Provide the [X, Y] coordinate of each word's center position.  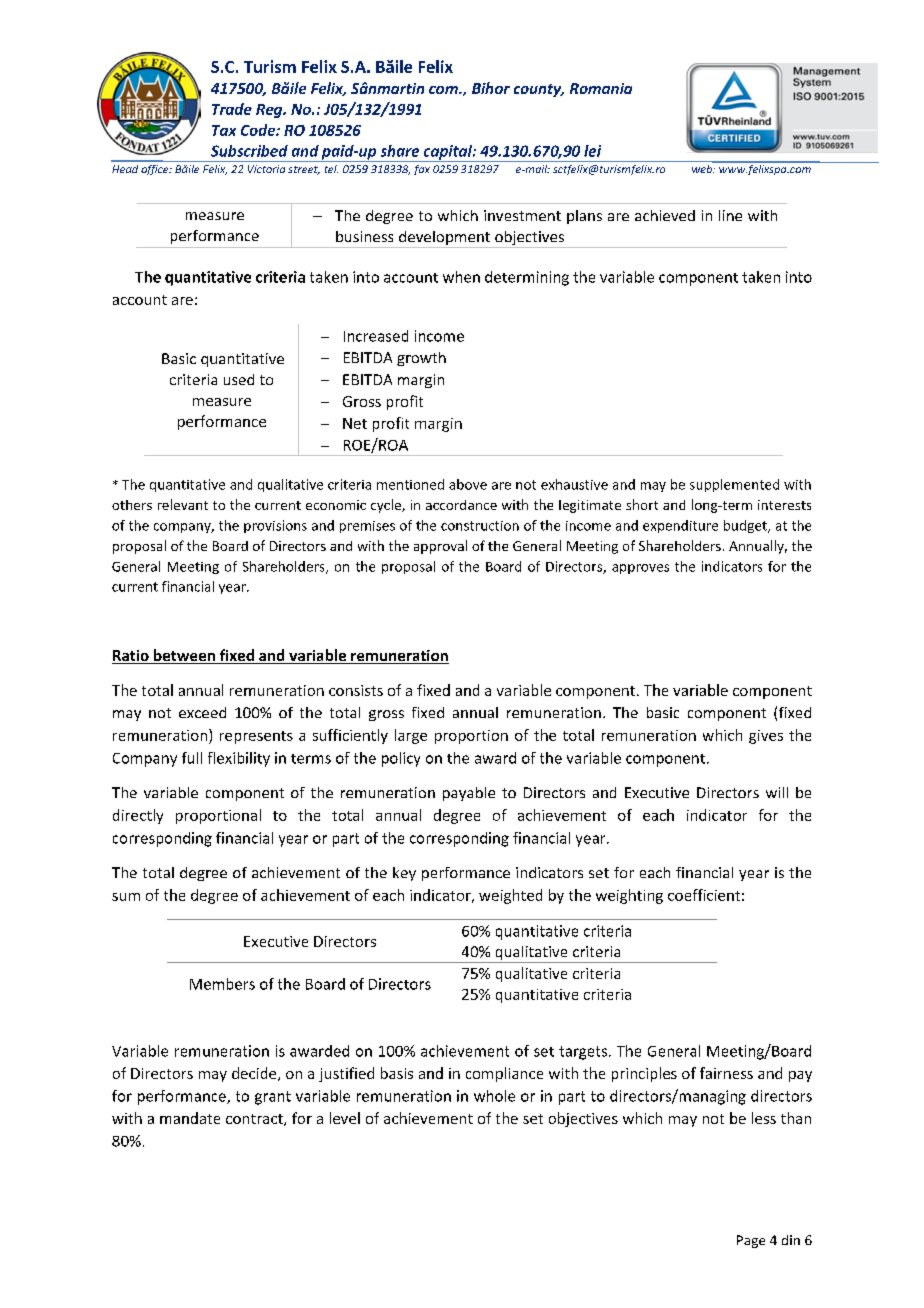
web [703, 167]
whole [494, 1096]
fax [422, 170]
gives [766, 737]
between [184, 656]
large [411, 736]
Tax [224, 130]
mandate [190, 1118]
